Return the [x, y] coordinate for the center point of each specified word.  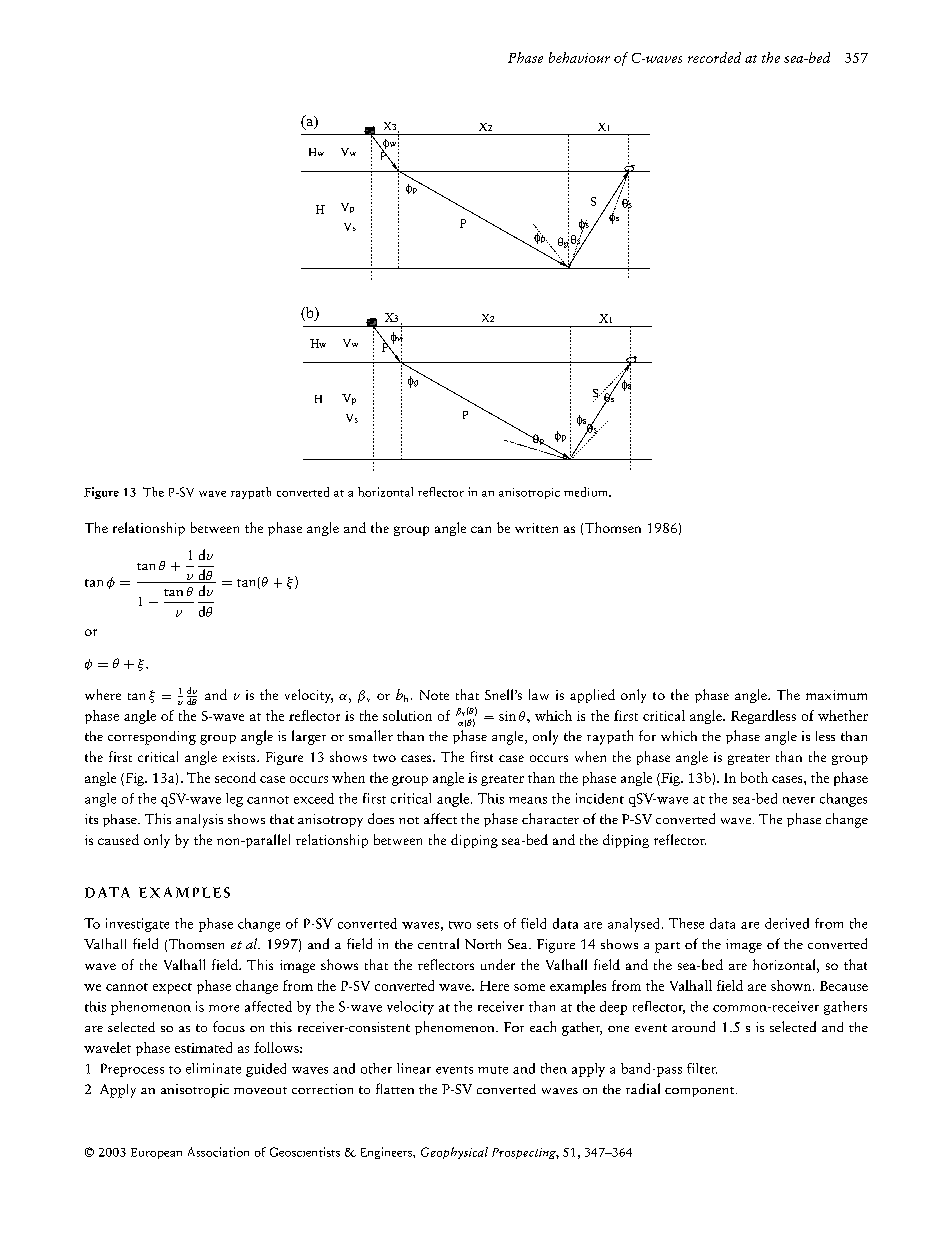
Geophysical [454, 1153]
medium [587, 492]
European [156, 1153]
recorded [714, 57]
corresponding [152, 738]
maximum [836, 695]
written [536, 528]
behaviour [579, 57]
